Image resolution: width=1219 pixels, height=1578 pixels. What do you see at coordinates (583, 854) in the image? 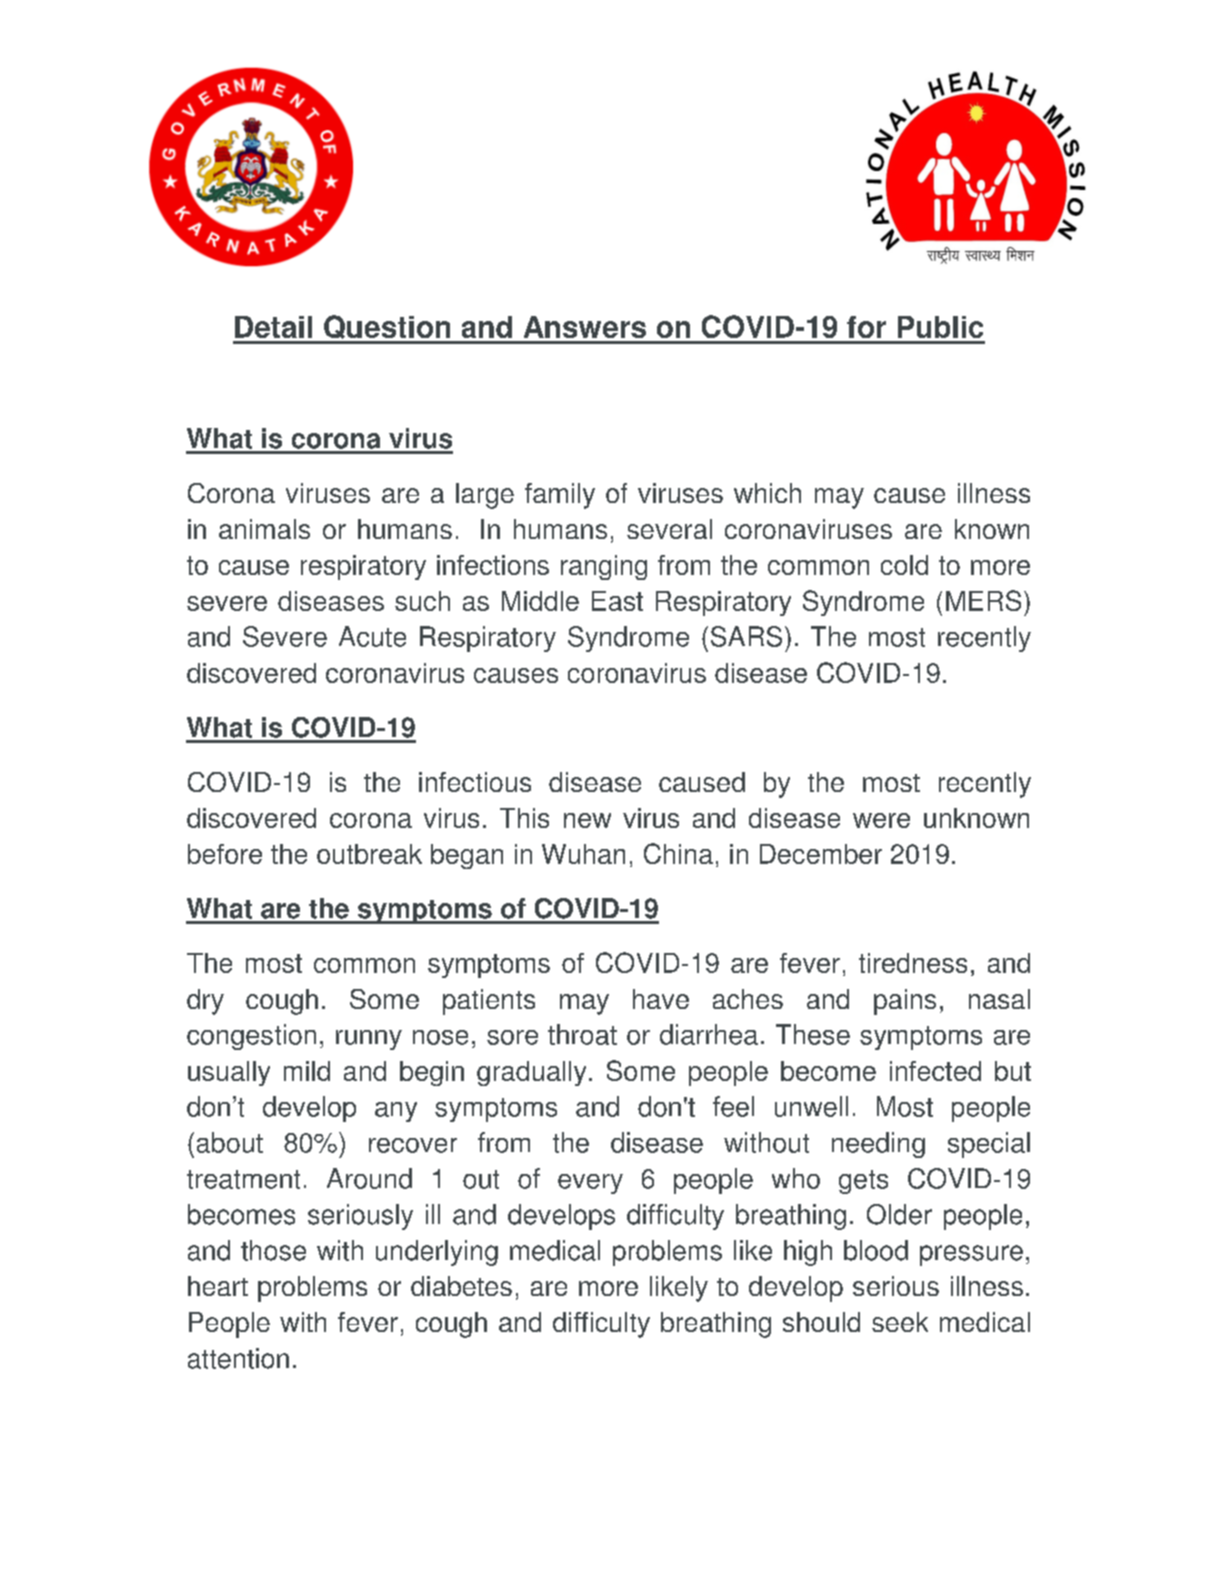
I see `Wuhan` at bounding box center [583, 854].
